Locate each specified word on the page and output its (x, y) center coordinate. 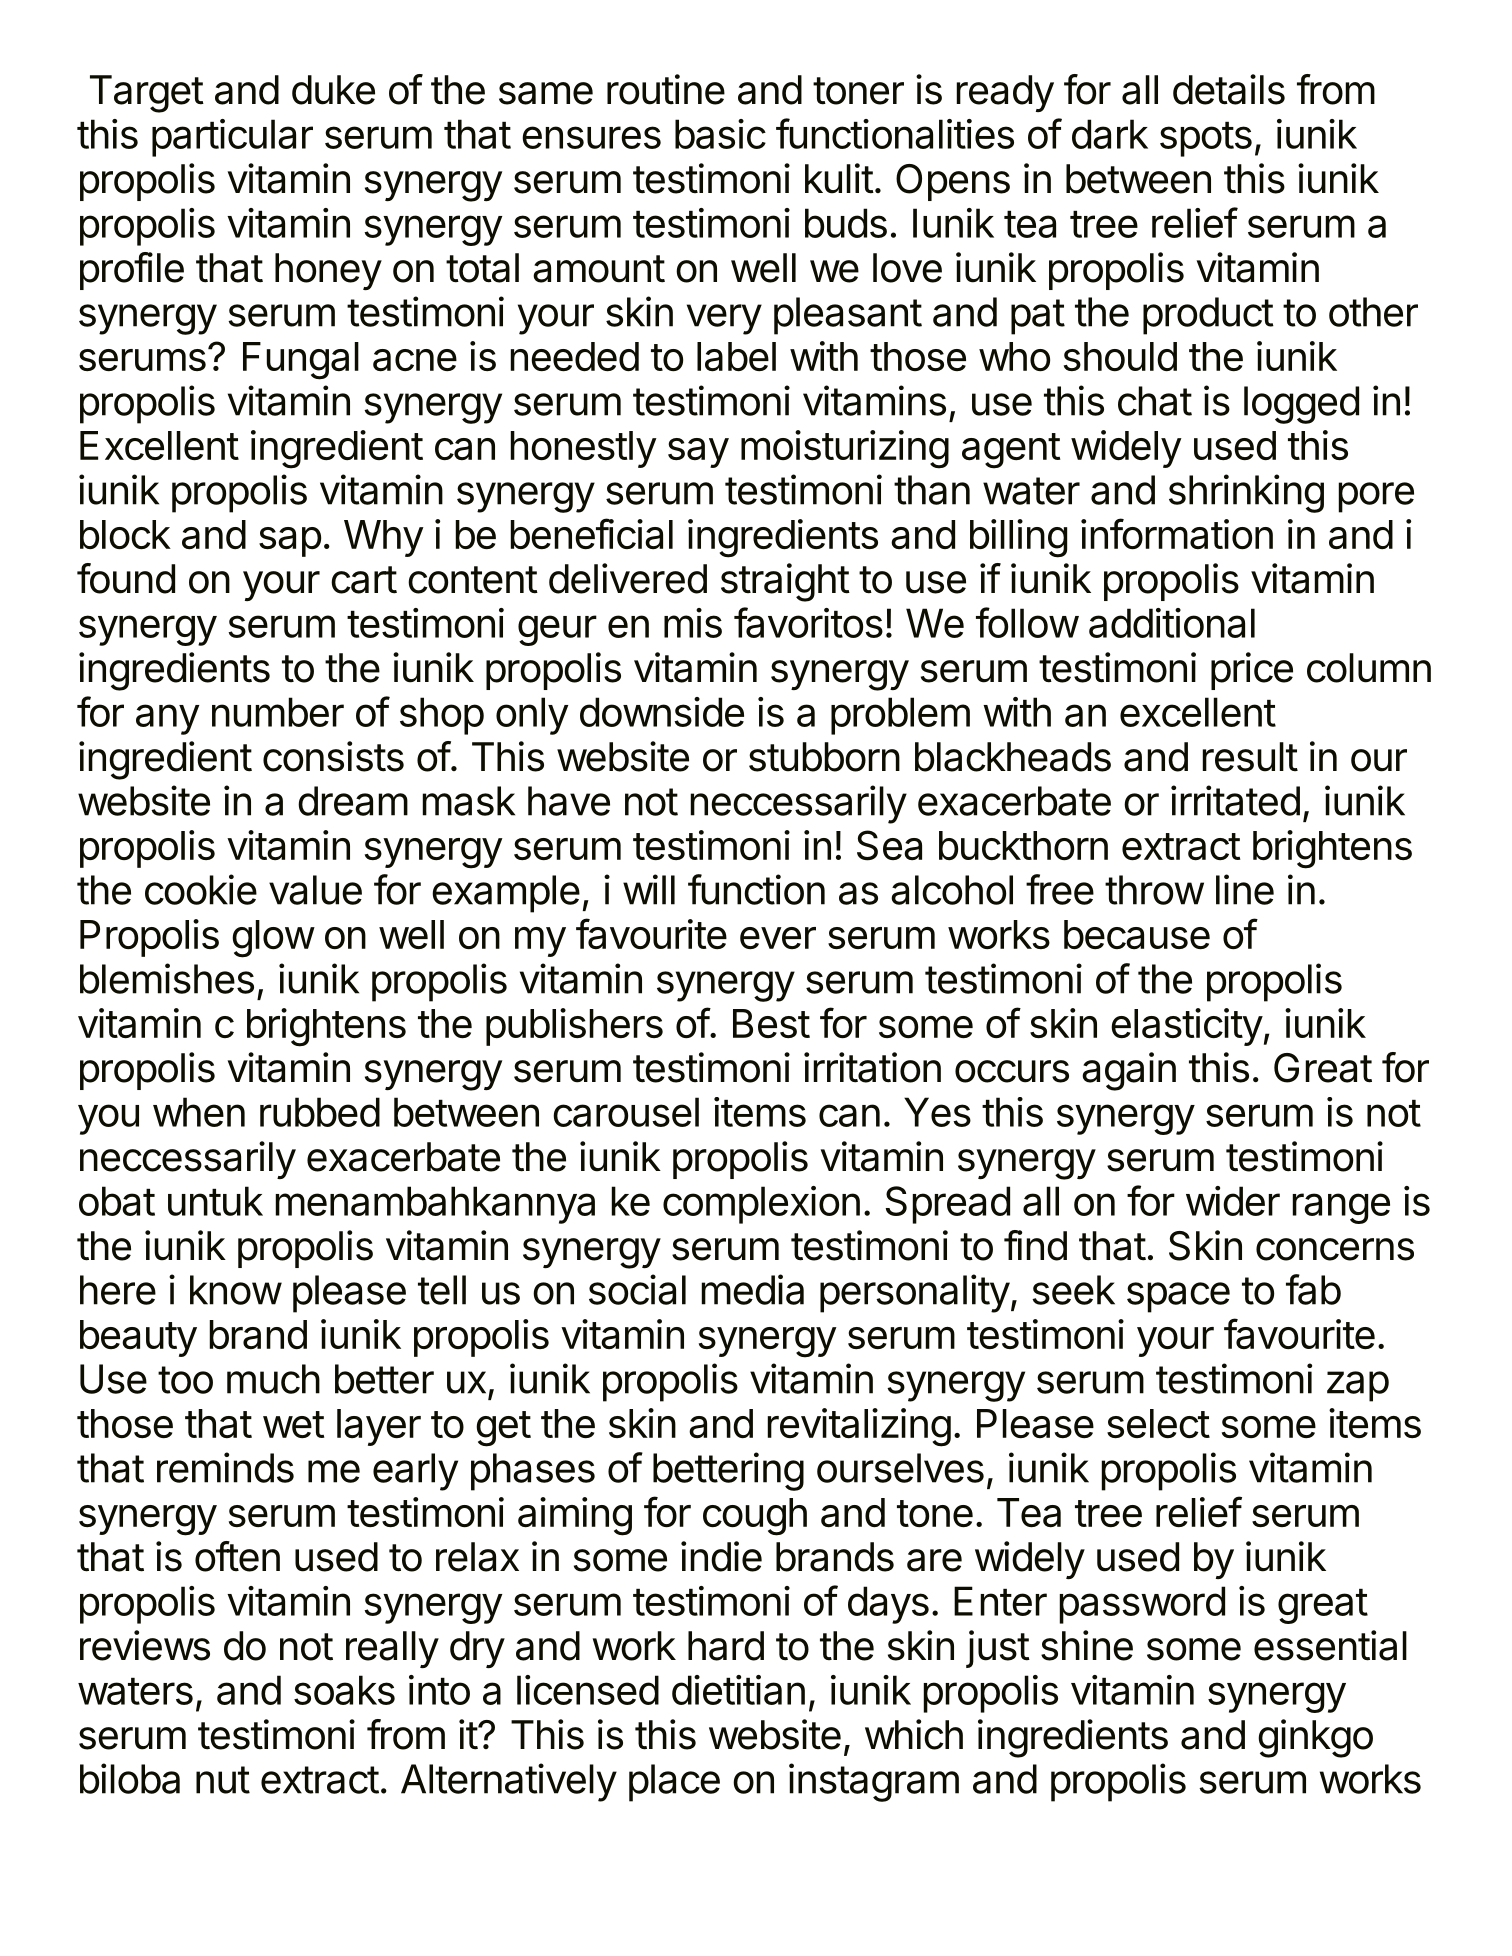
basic (720, 134)
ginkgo (1315, 1738)
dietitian (738, 1690)
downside (662, 712)
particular (232, 138)
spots (1206, 139)
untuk (215, 1201)
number (278, 712)
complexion (761, 1205)
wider (1233, 1201)
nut (223, 1780)
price (1252, 671)
